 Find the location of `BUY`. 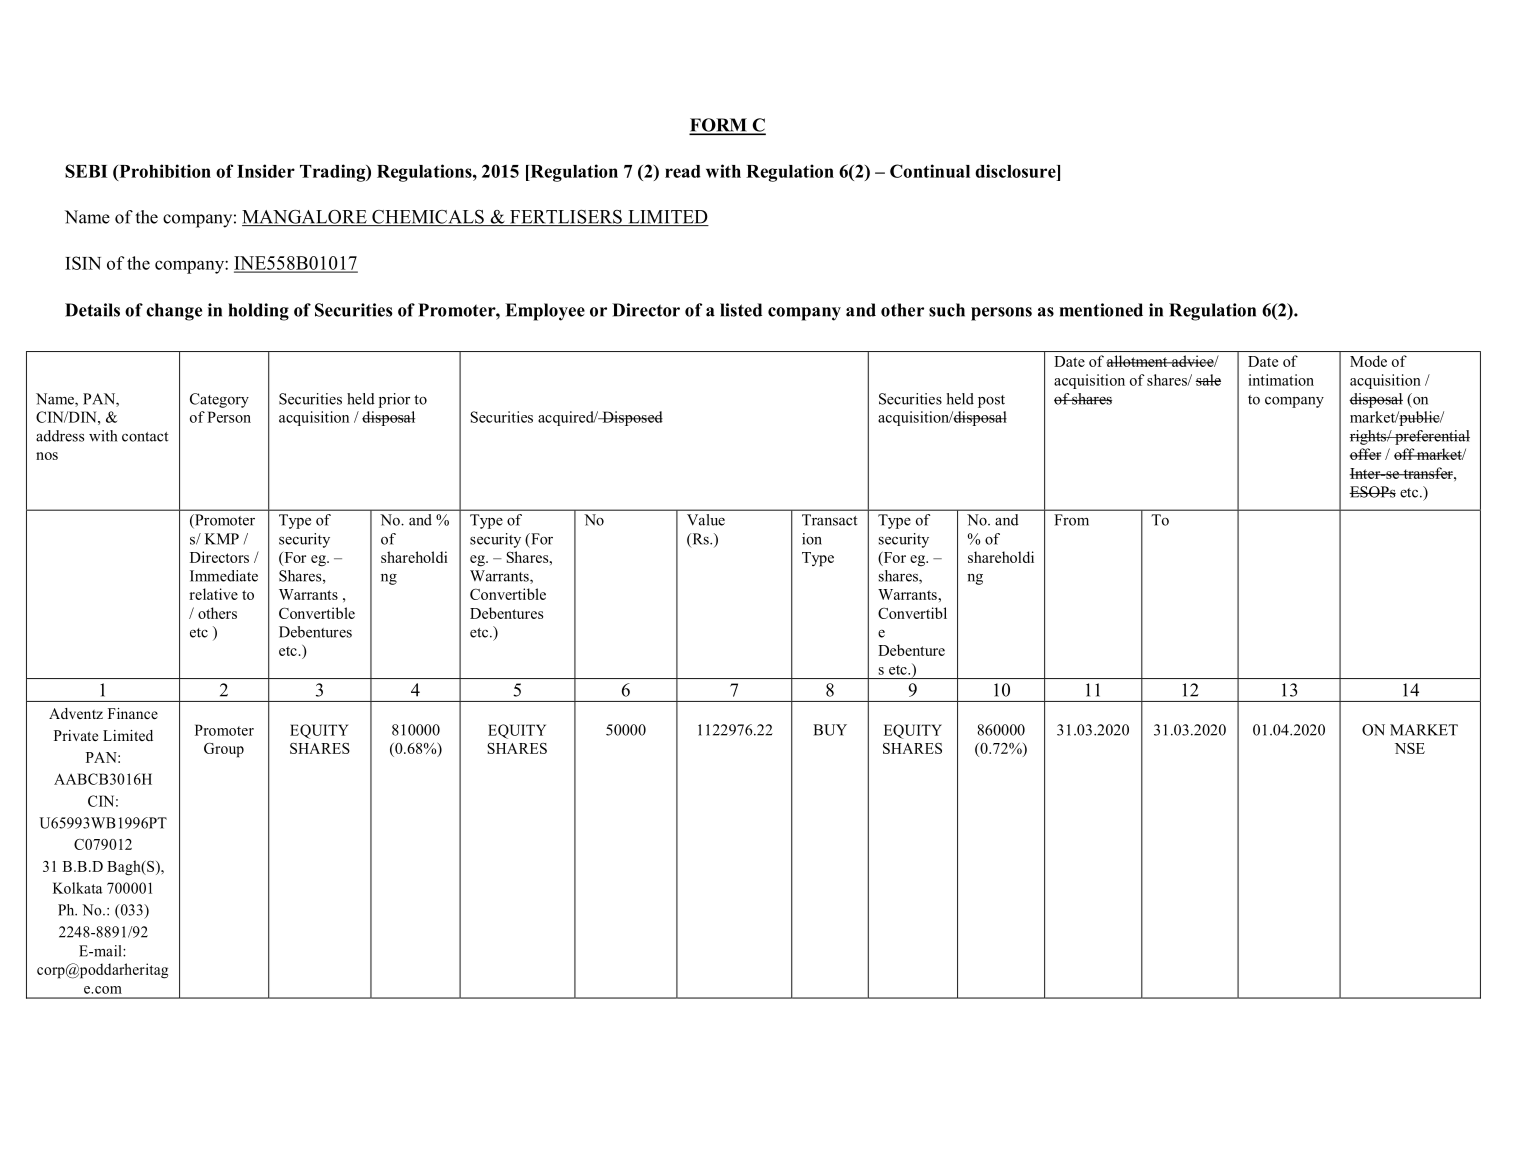

BUY is located at coordinates (830, 730).
